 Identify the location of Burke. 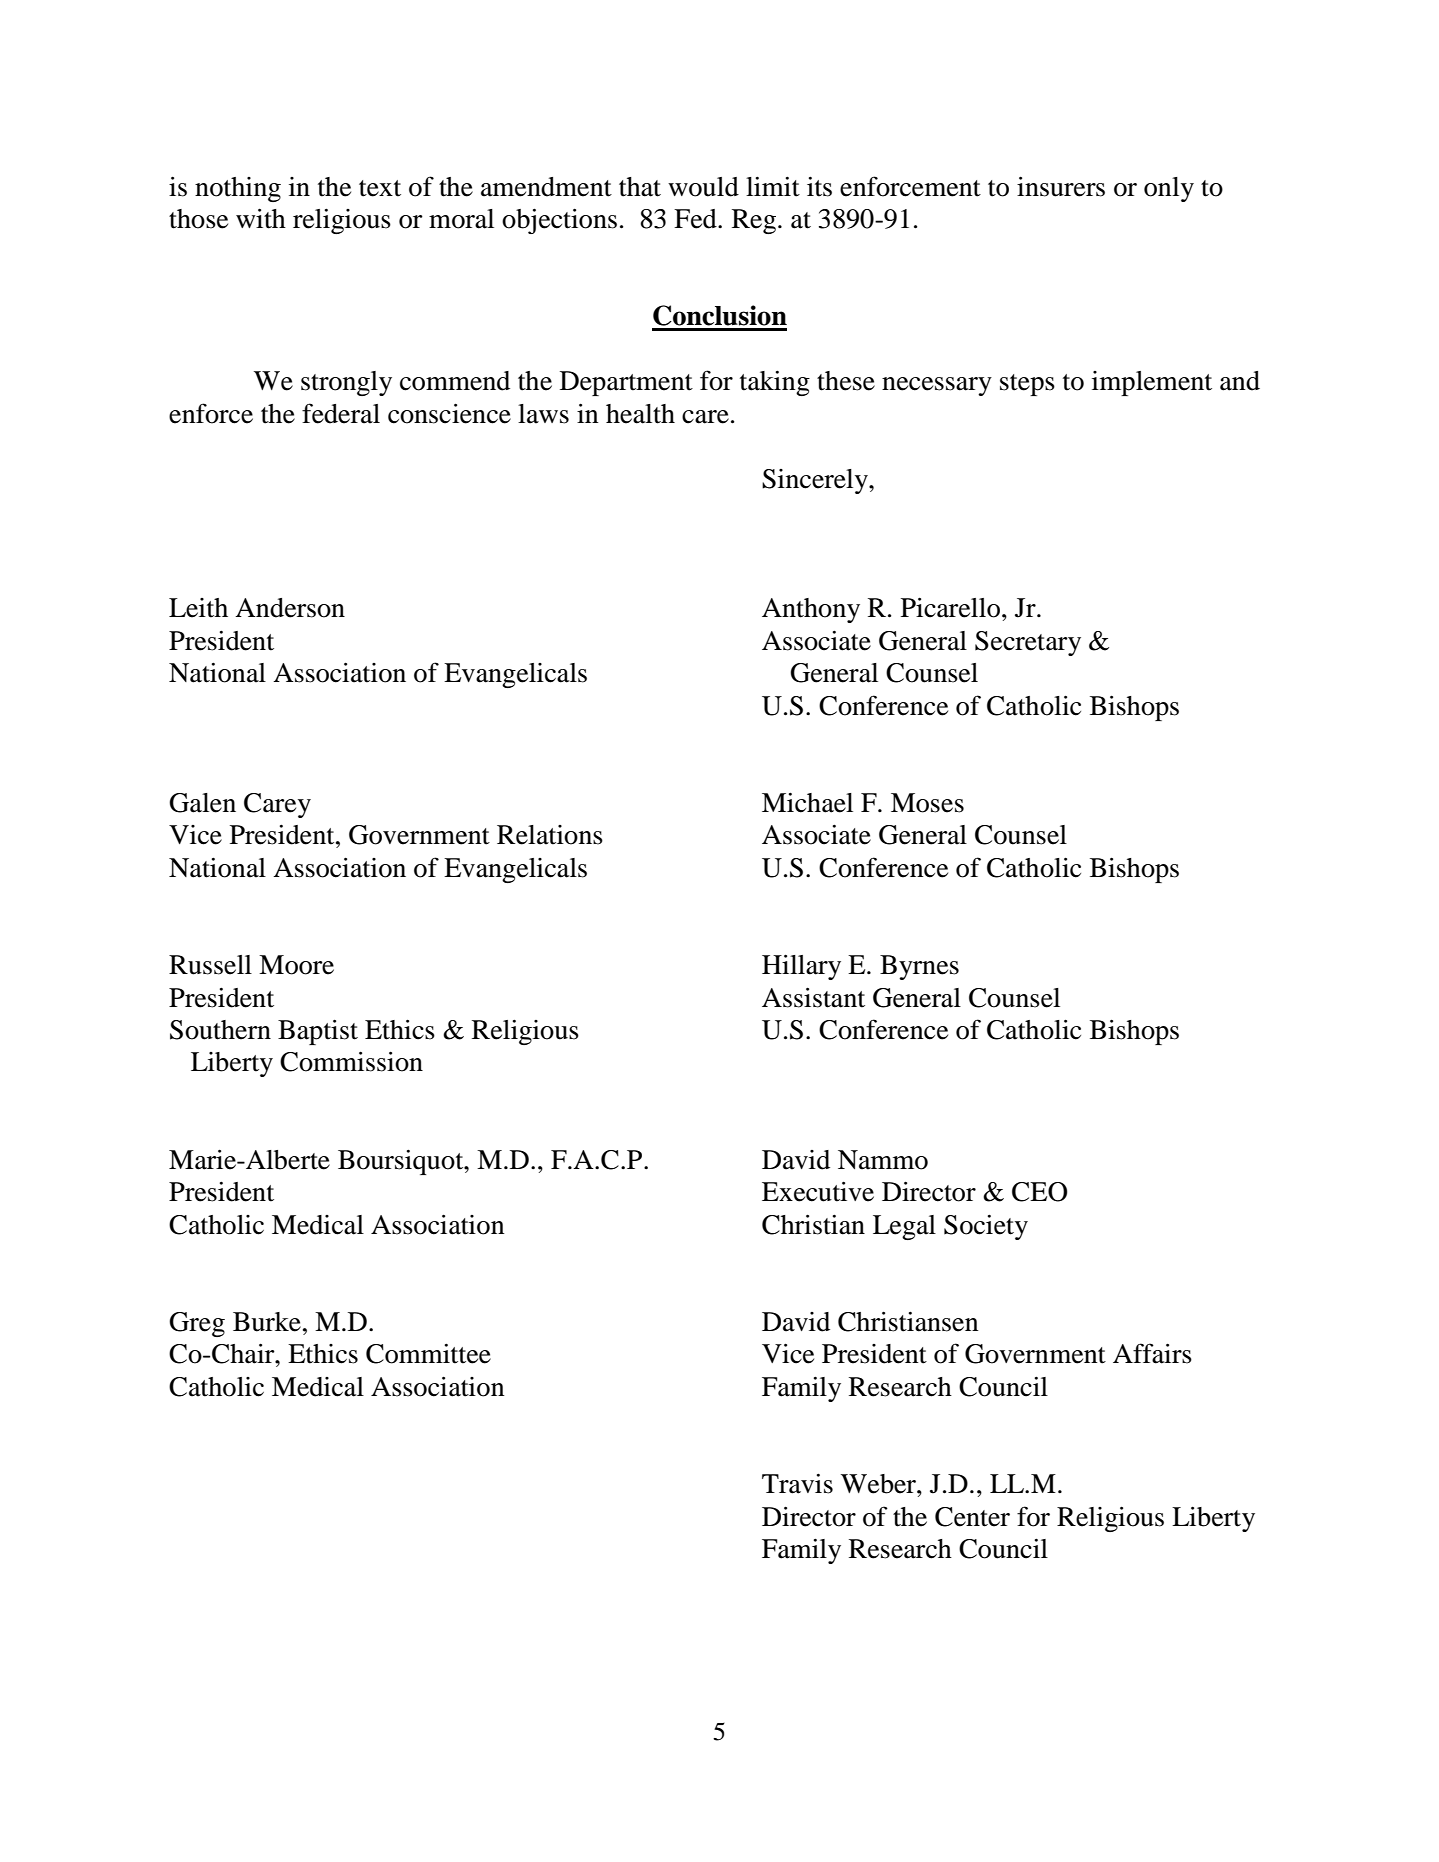
(267, 1322).
